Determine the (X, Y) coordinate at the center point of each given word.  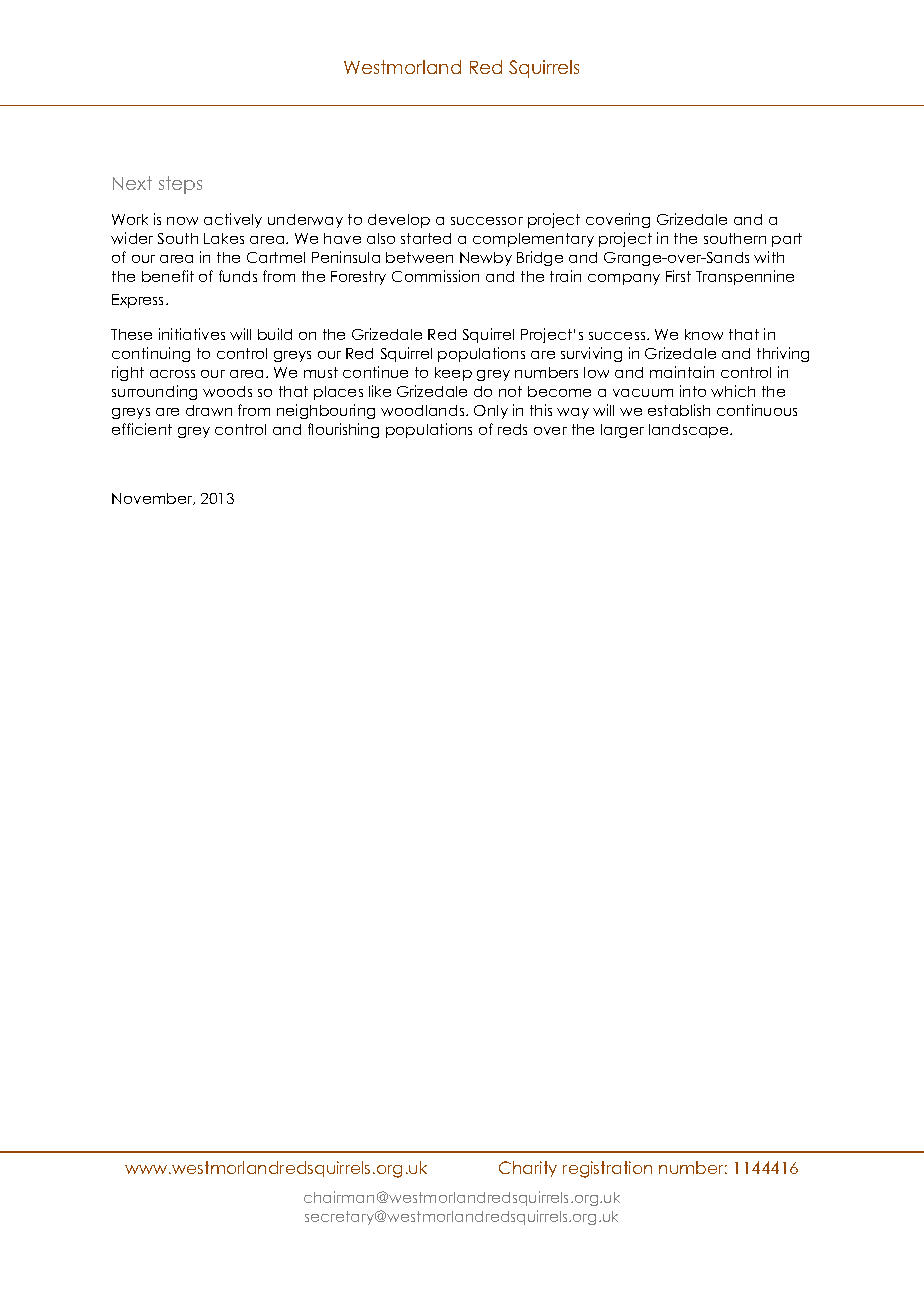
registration (607, 1169)
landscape (690, 431)
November (153, 499)
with (769, 257)
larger (622, 431)
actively (233, 220)
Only (491, 412)
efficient (142, 429)
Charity (528, 1169)
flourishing (343, 430)
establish (679, 410)
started (426, 238)
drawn (209, 410)
